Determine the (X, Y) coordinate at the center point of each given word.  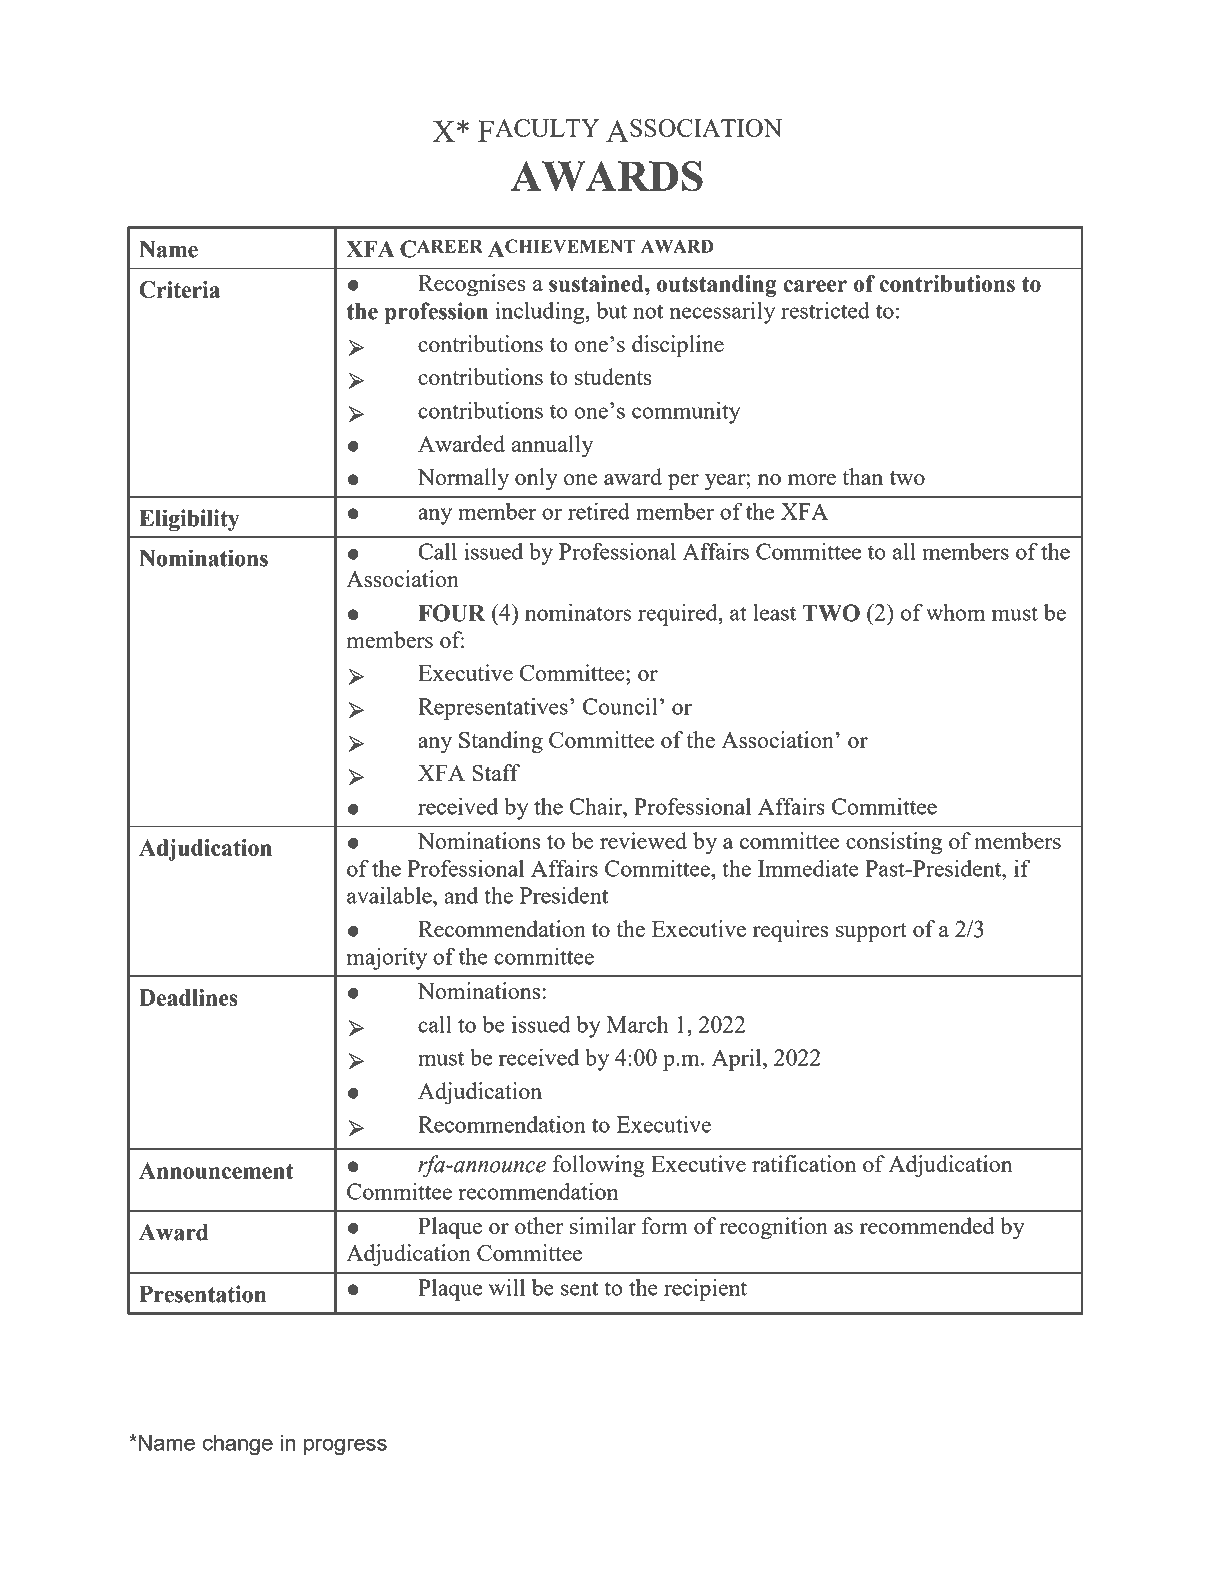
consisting (894, 843)
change (238, 1445)
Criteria (179, 289)
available (390, 895)
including (541, 312)
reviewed (643, 840)
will (507, 1287)
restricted (825, 310)
